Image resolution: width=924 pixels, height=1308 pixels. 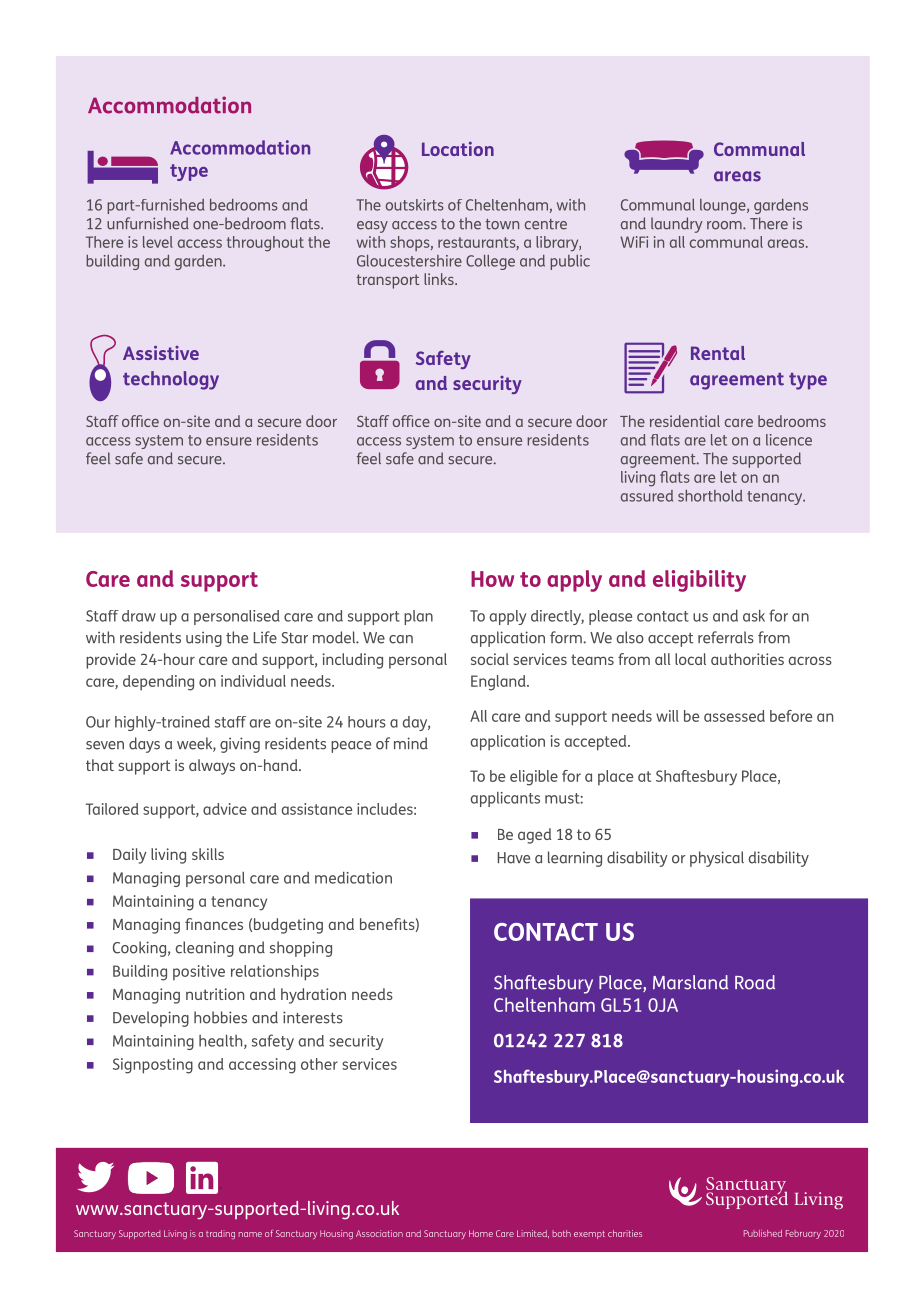 I want to click on Location, so click(x=458, y=149).
